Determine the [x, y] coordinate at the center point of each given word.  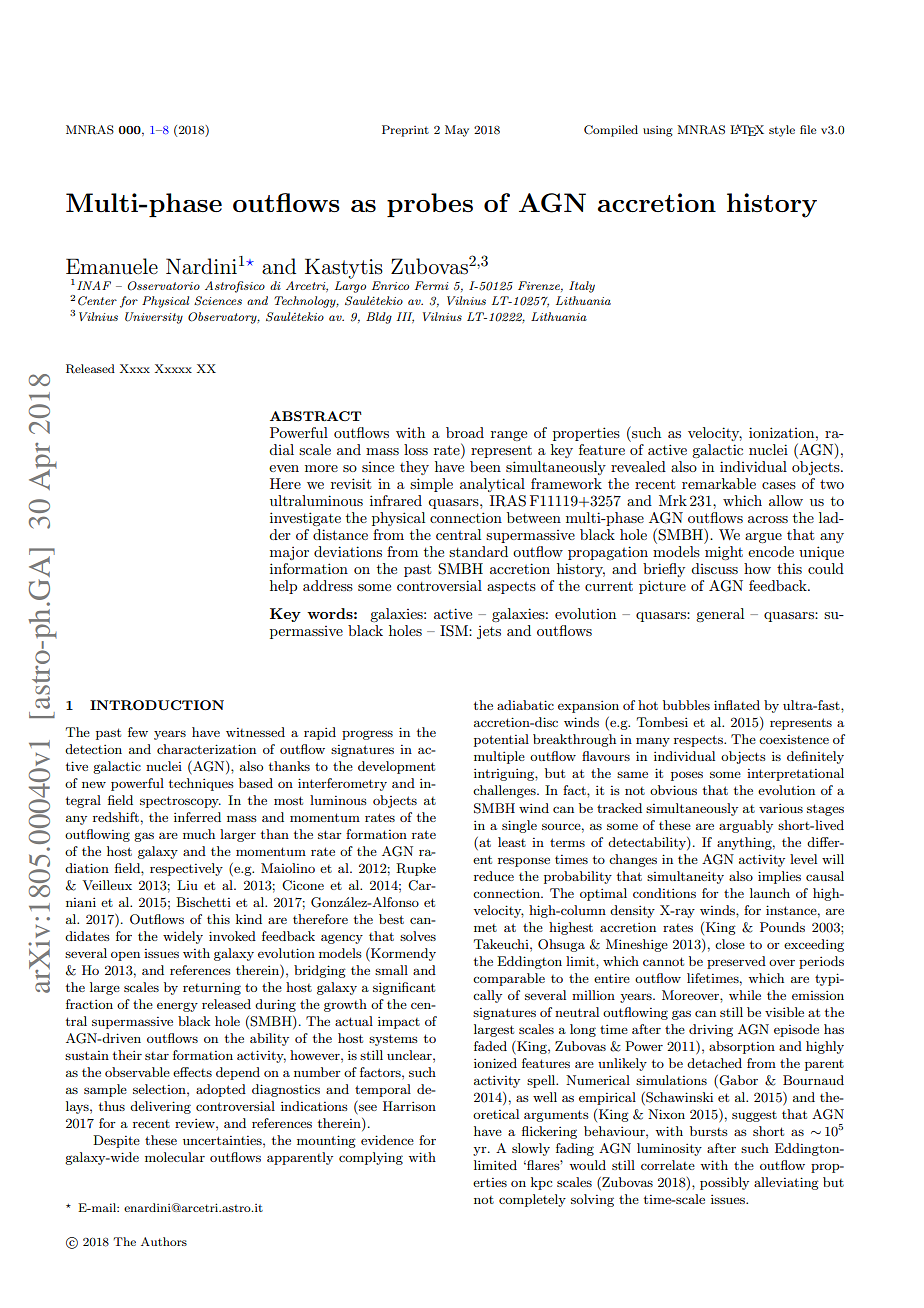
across [768, 519]
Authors [164, 1241]
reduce [494, 876]
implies [779, 877]
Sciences [218, 301]
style [782, 131]
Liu [187, 885]
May [457, 131]
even [284, 468]
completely [532, 1200]
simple [431, 485]
